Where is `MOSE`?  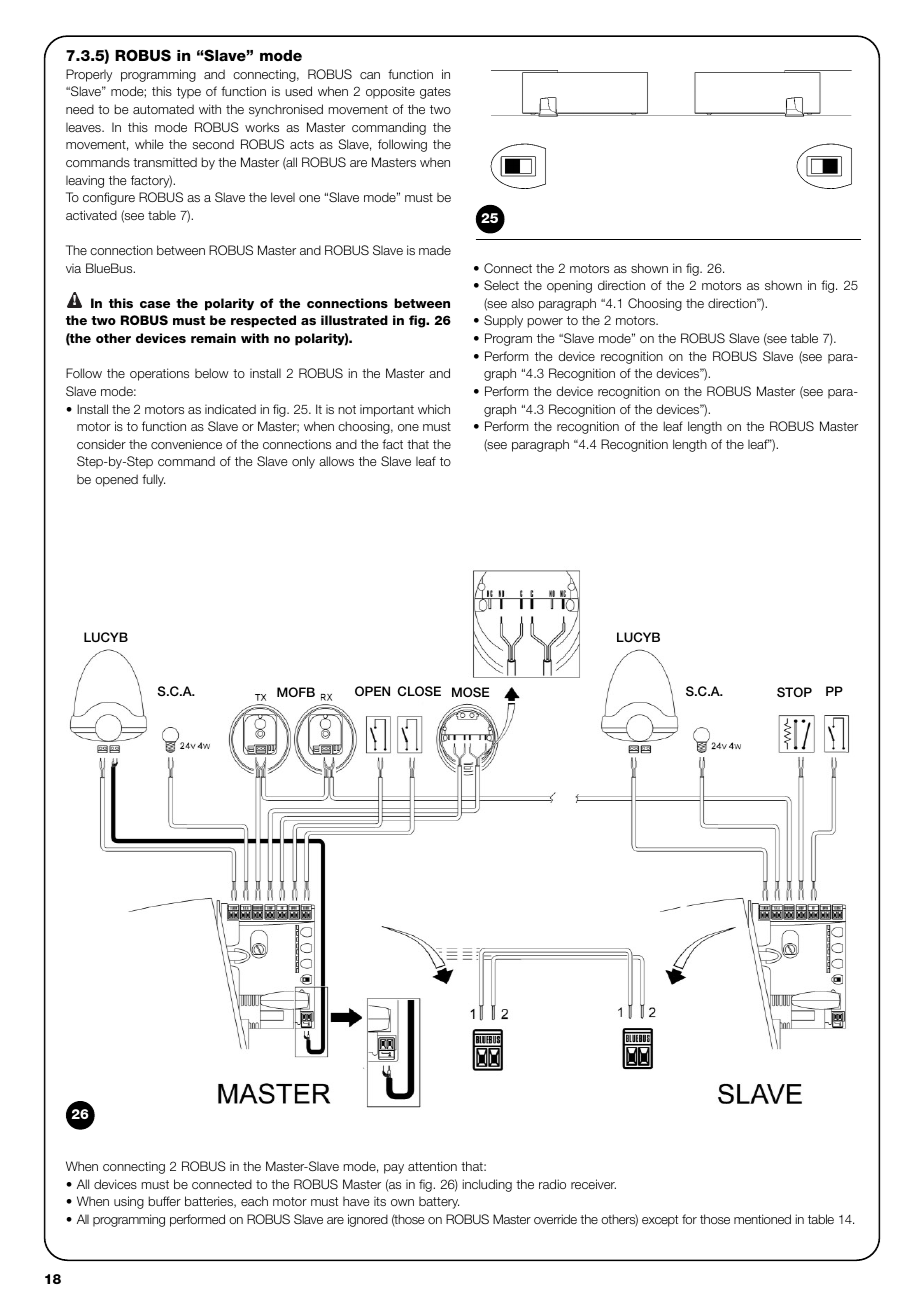 MOSE is located at coordinates (470, 692).
